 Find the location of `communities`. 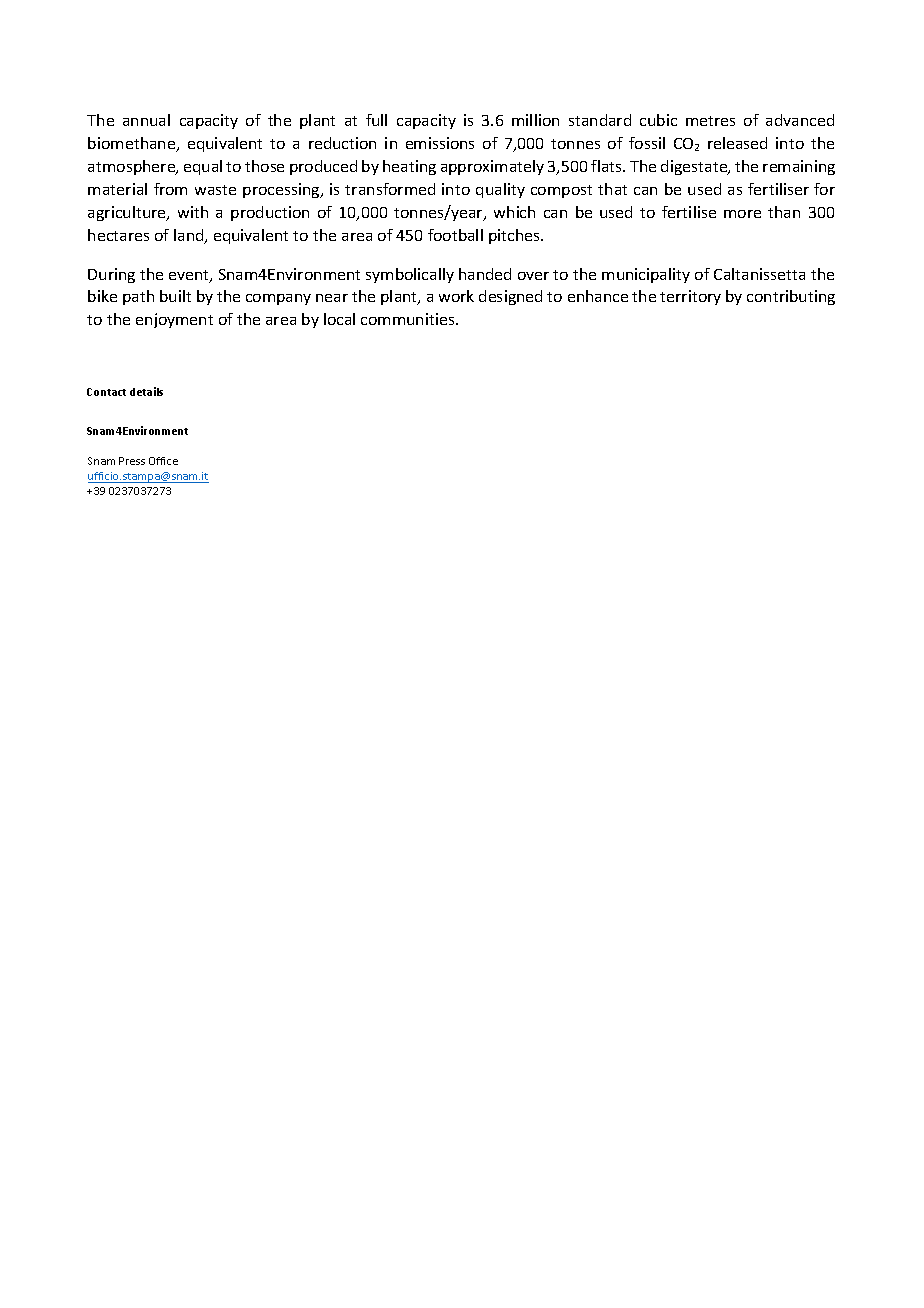

communities is located at coordinates (409, 319).
